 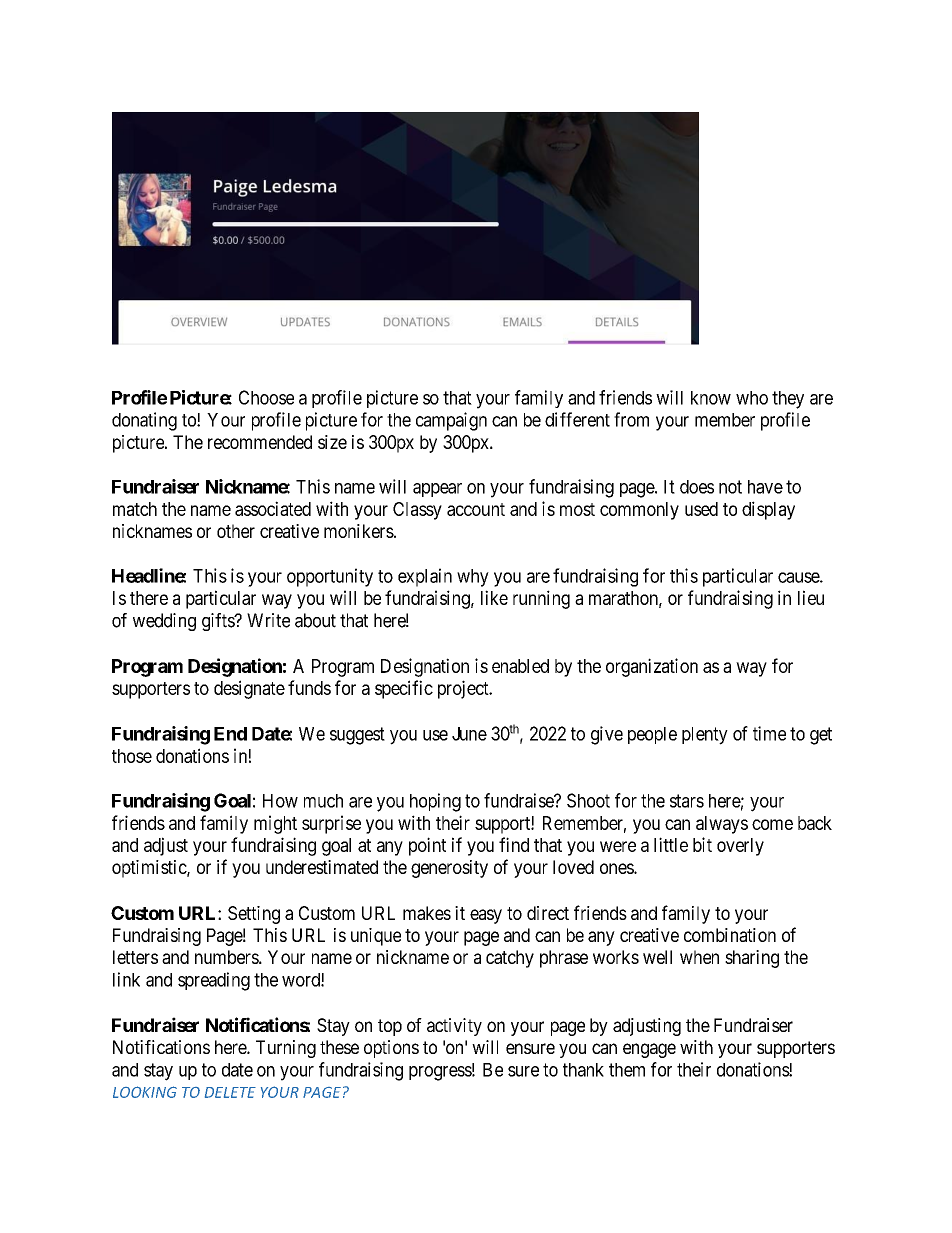 What do you see at coordinates (649, 1050) in the image?
I see `engage` at bounding box center [649, 1050].
